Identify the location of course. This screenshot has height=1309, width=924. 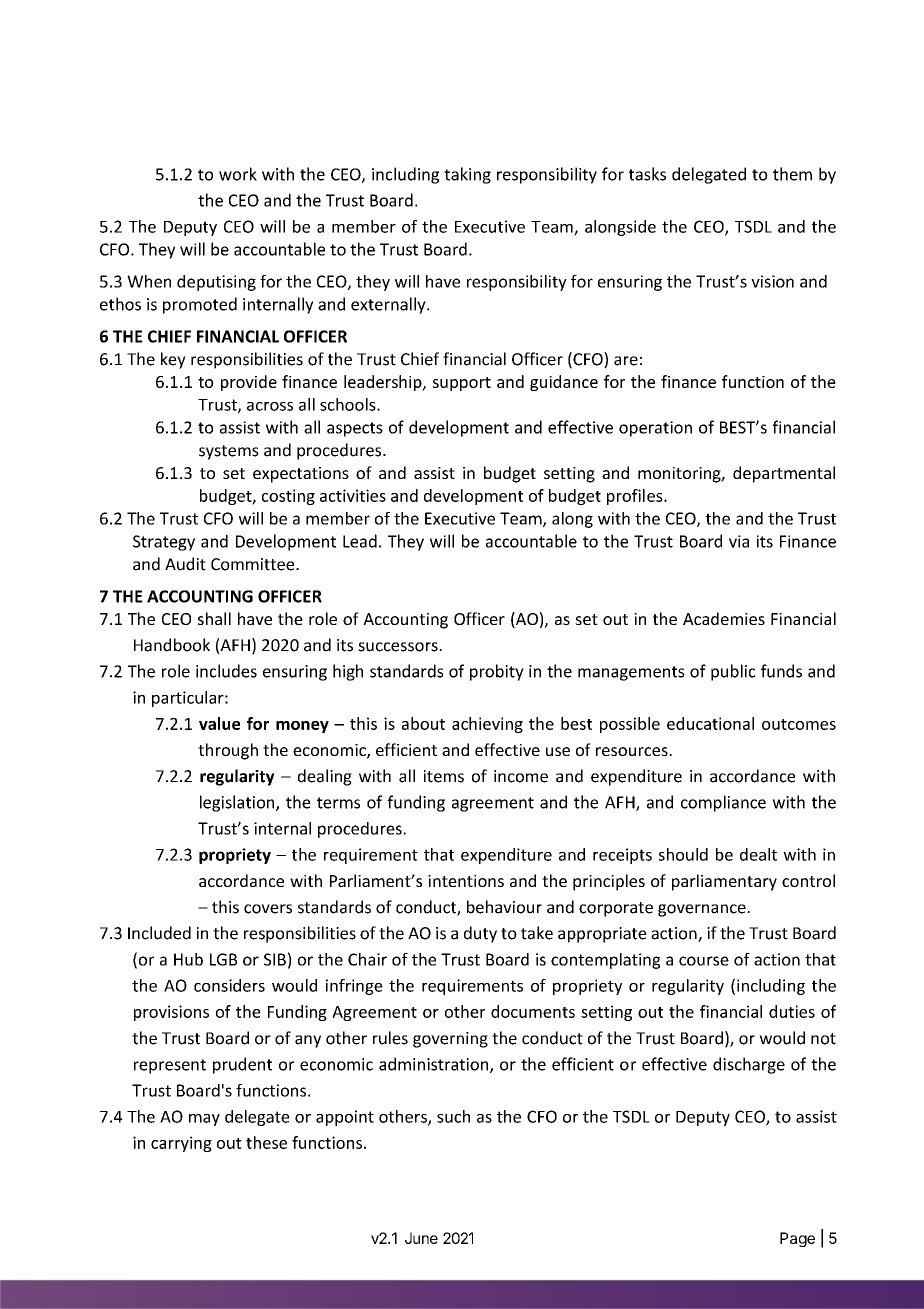
(704, 961).
